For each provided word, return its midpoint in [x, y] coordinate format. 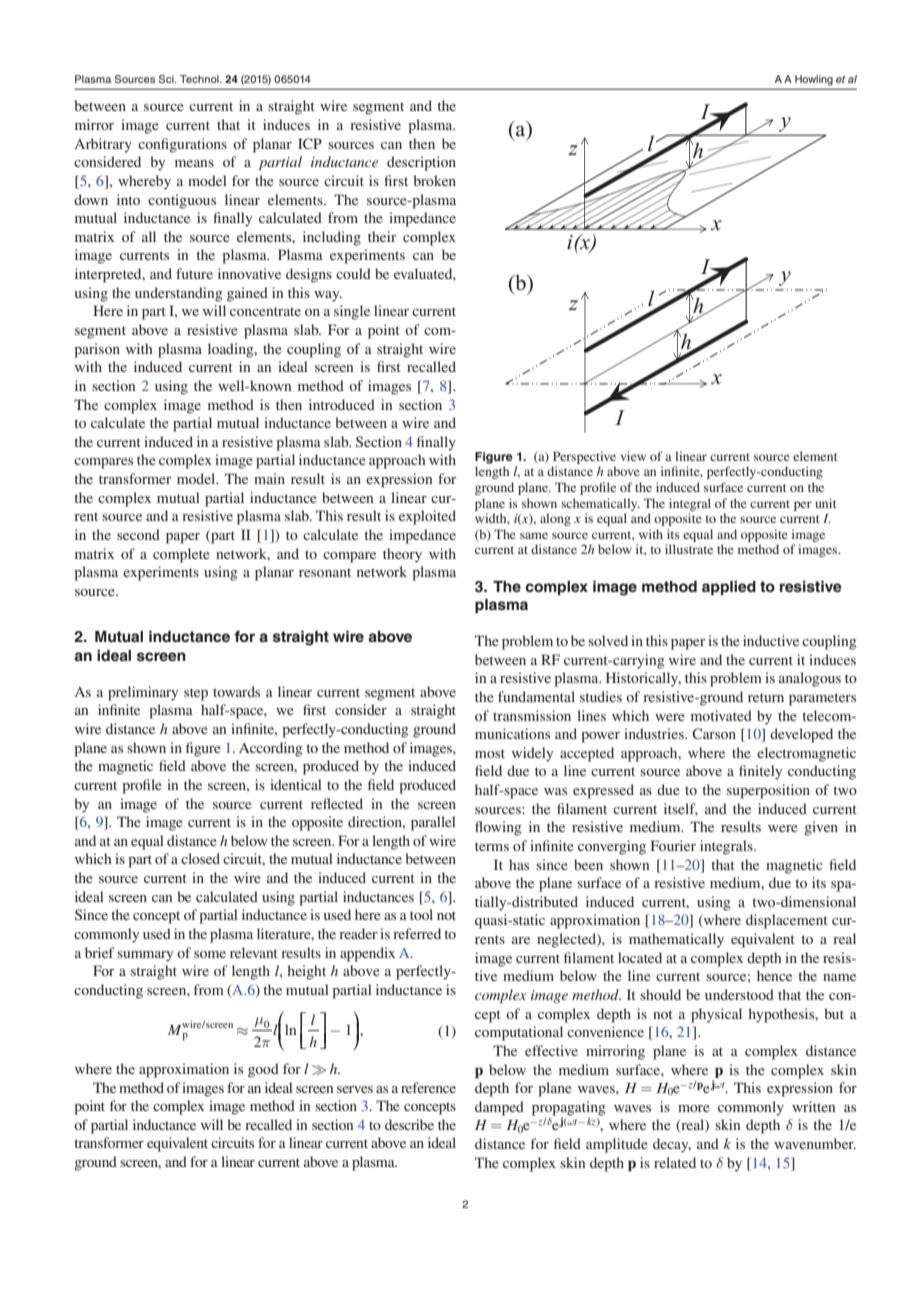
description [421, 163]
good [263, 1070]
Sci [167, 79]
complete [181, 555]
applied [729, 588]
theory [402, 555]
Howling [814, 80]
